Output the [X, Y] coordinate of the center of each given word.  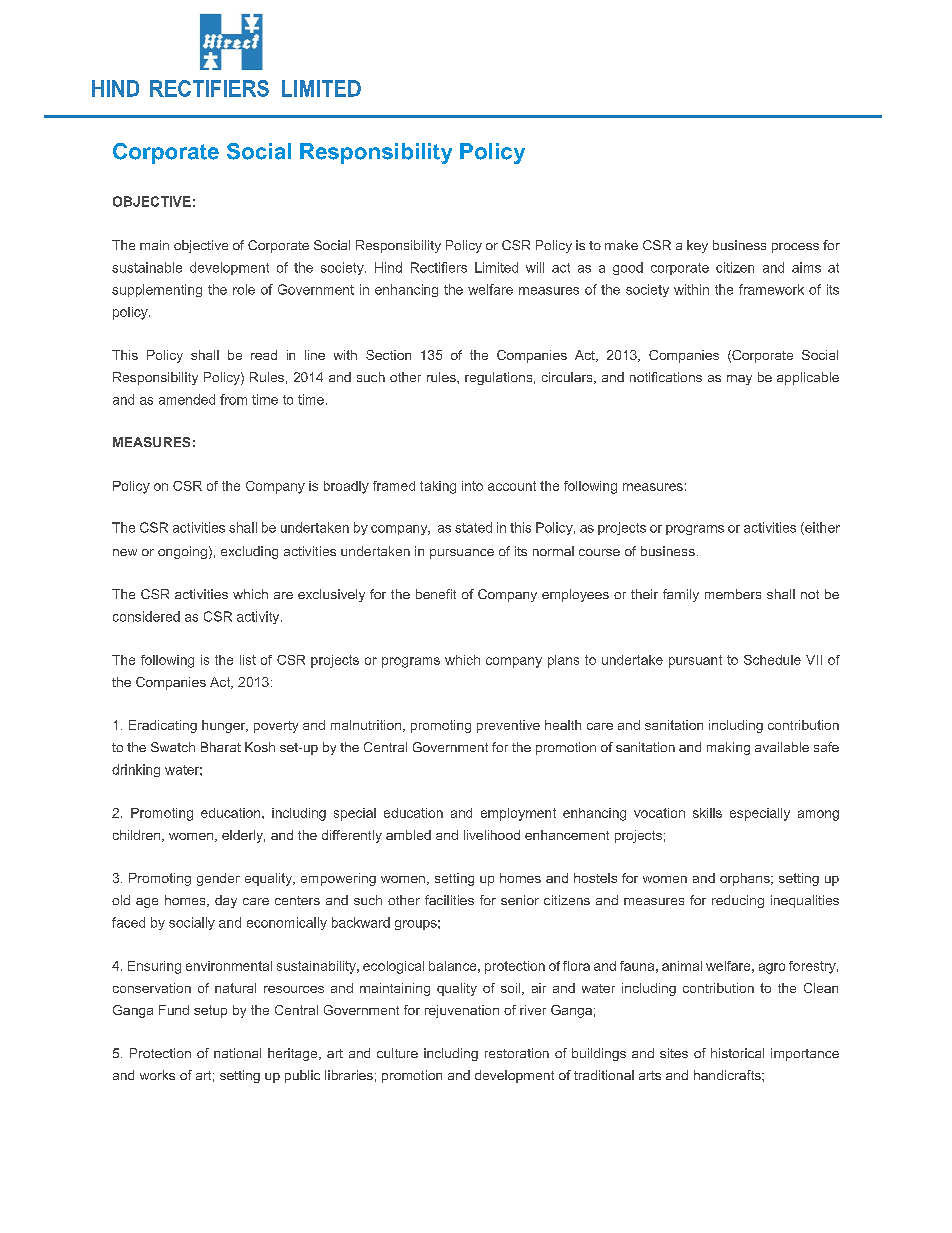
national [237, 1053]
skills [707, 813]
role [244, 289]
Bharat [221, 747]
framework [771, 289]
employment [518, 814]
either [821, 528]
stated [473, 527]
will [535, 267]
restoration [517, 1053]
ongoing [182, 552]
